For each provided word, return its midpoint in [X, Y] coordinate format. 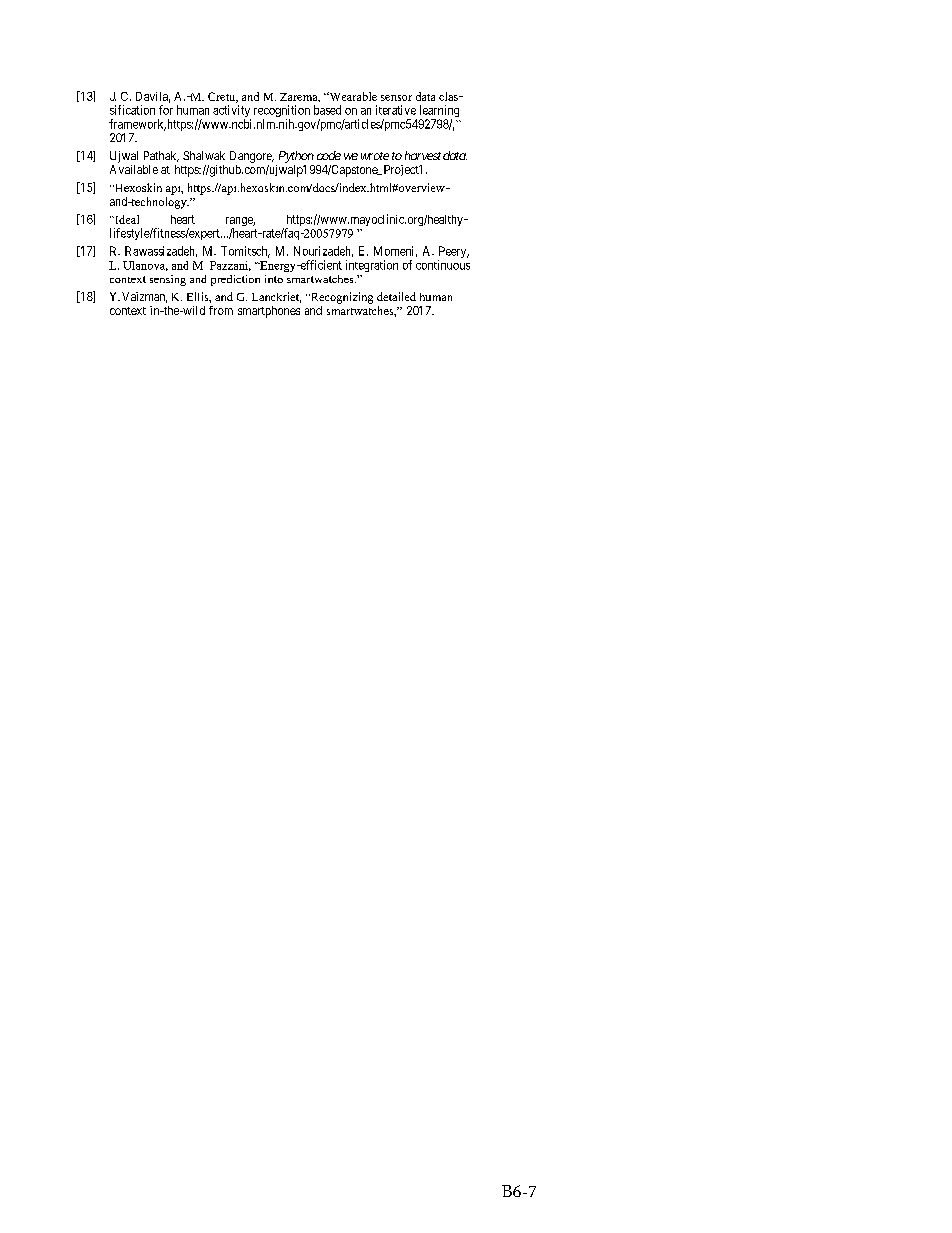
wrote [375, 156]
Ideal [126, 219]
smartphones [269, 312]
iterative [396, 110]
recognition [282, 112]
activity [232, 112]
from [221, 310]
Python [296, 157]
